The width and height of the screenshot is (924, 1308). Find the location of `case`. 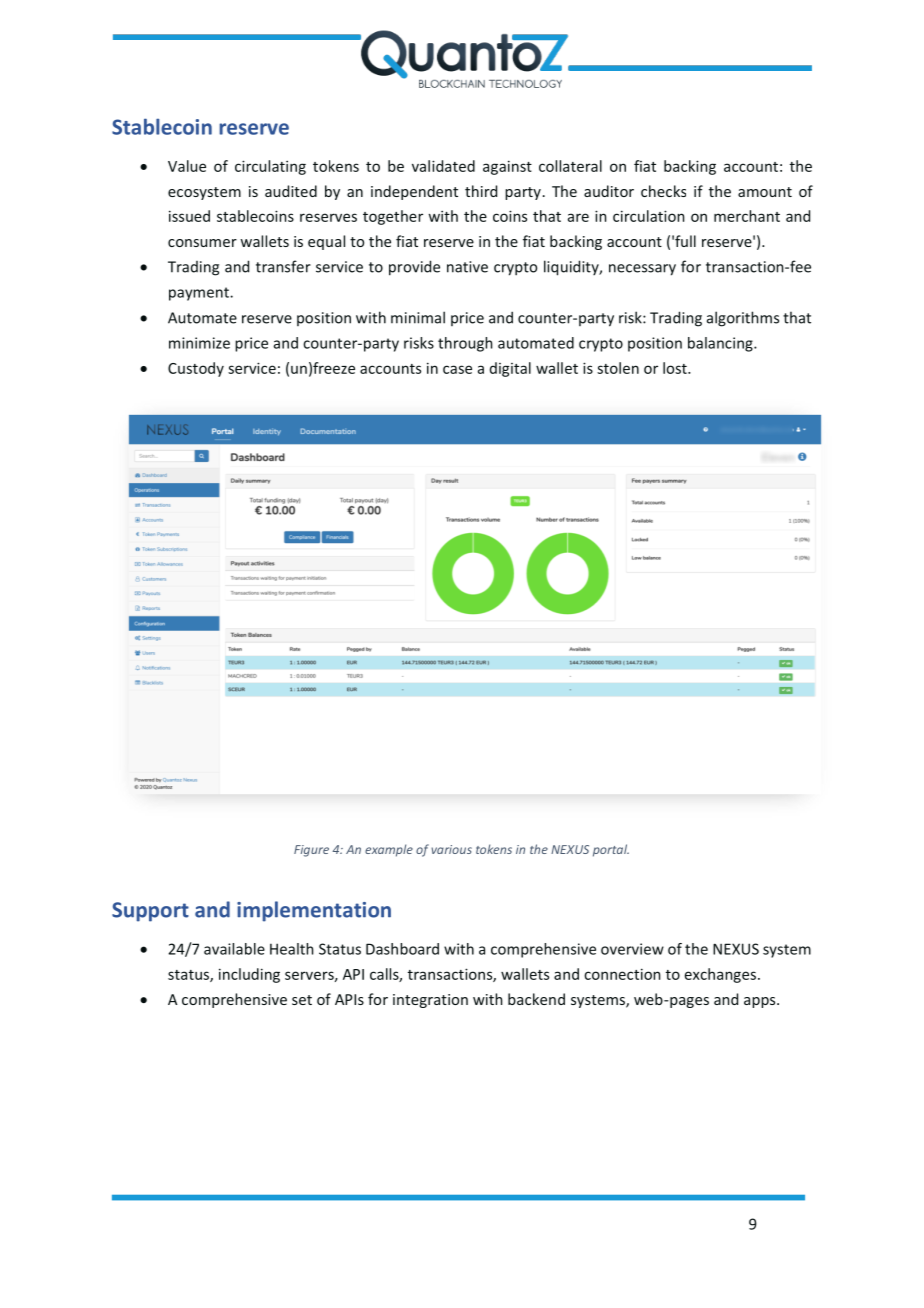

case is located at coordinates (457, 369).
